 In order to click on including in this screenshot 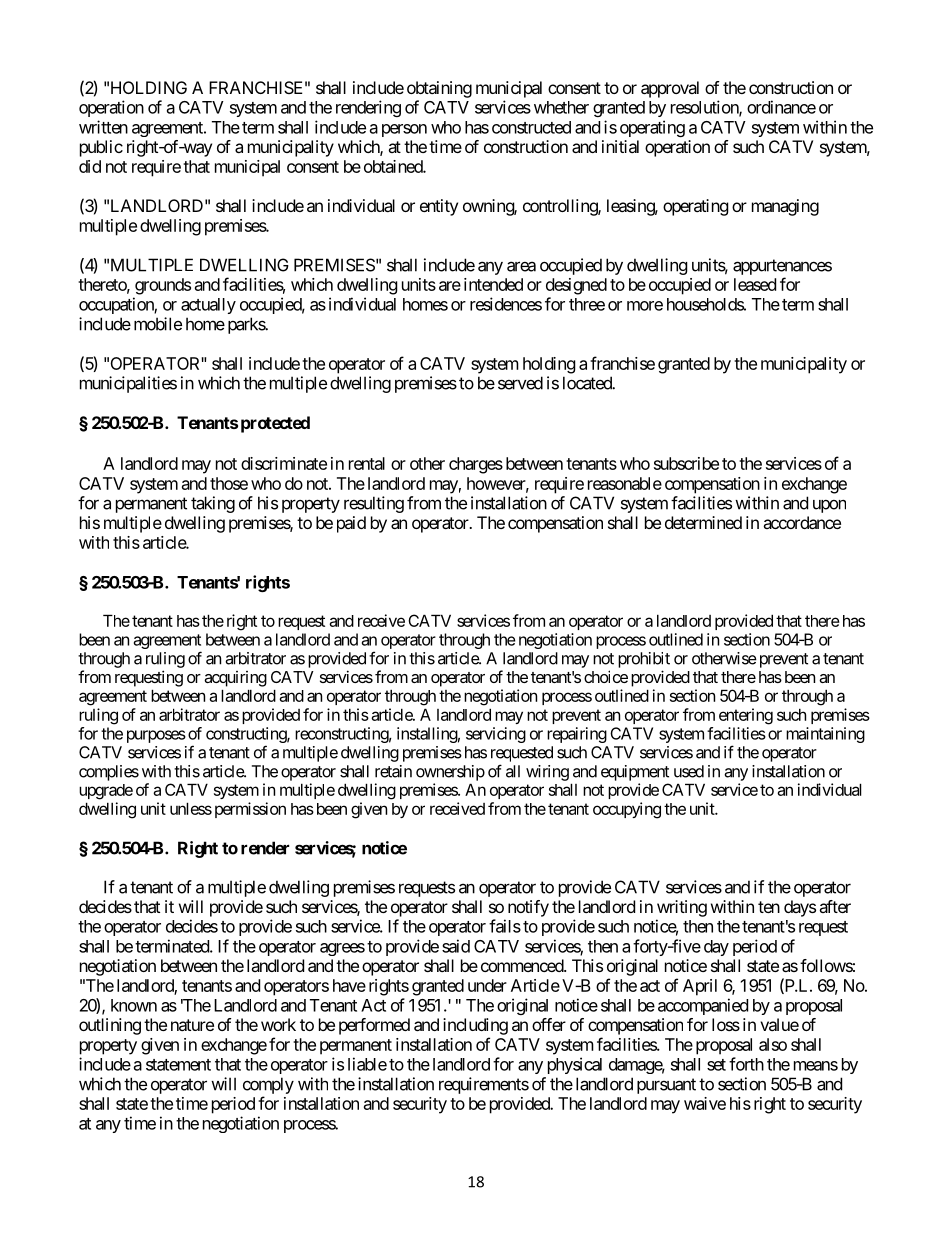, I will do `click(475, 1026)`.
